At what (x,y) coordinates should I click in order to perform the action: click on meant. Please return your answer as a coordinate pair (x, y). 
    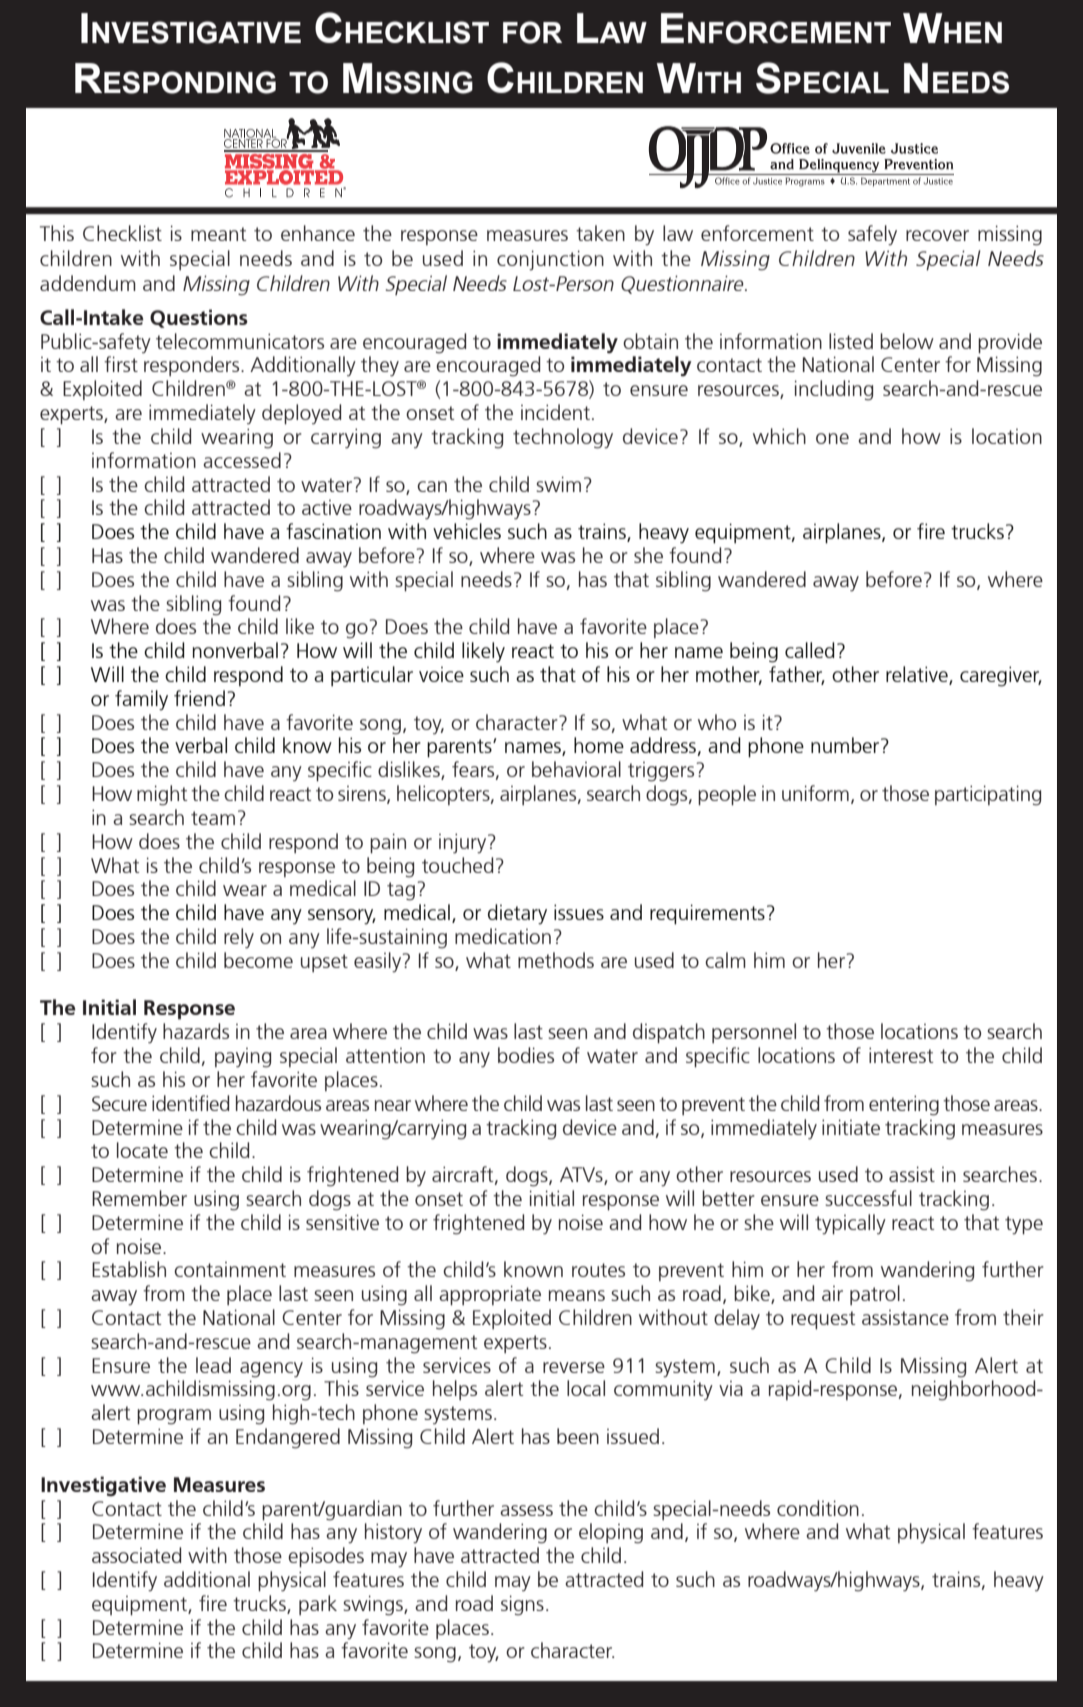
    Looking at the image, I should click on (218, 234).
